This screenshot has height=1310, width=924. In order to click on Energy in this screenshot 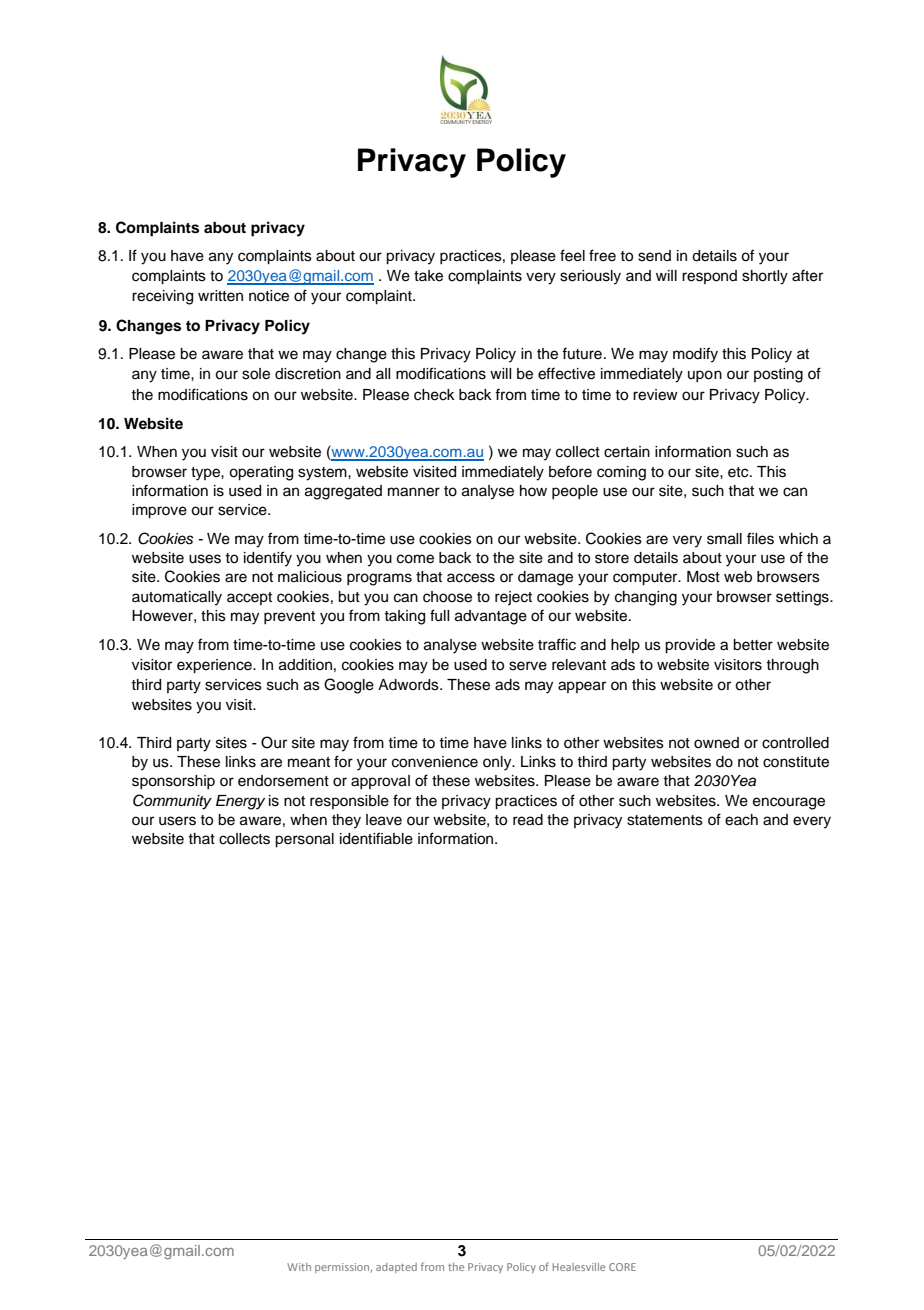, I will do `click(240, 802)`.
